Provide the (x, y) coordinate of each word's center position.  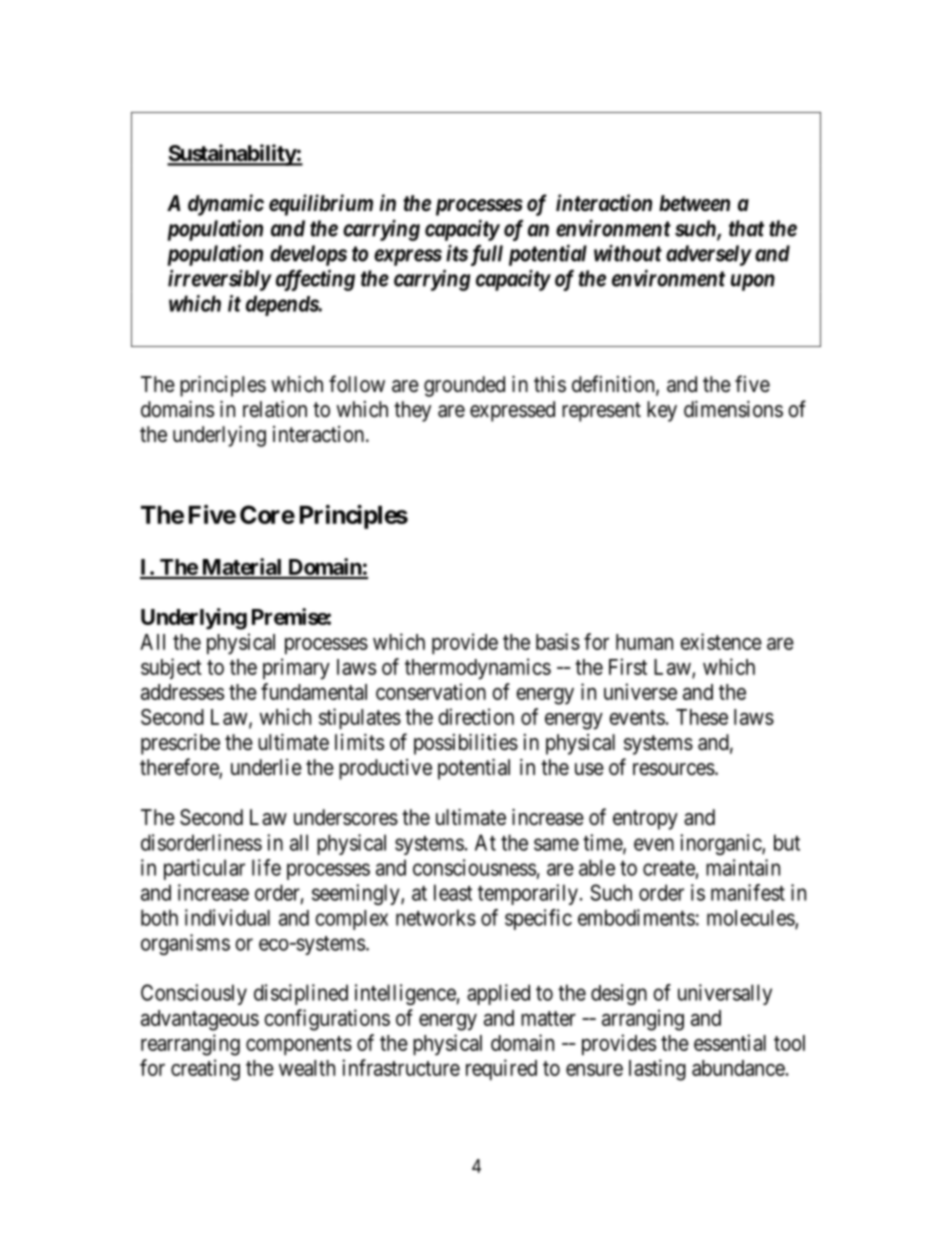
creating (205, 1070)
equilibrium (321, 205)
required (501, 1069)
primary (296, 669)
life (266, 867)
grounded (464, 386)
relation (275, 409)
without (628, 253)
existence (721, 641)
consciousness (474, 867)
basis (558, 641)
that (746, 228)
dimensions (733, 409)
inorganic (721, 844)
